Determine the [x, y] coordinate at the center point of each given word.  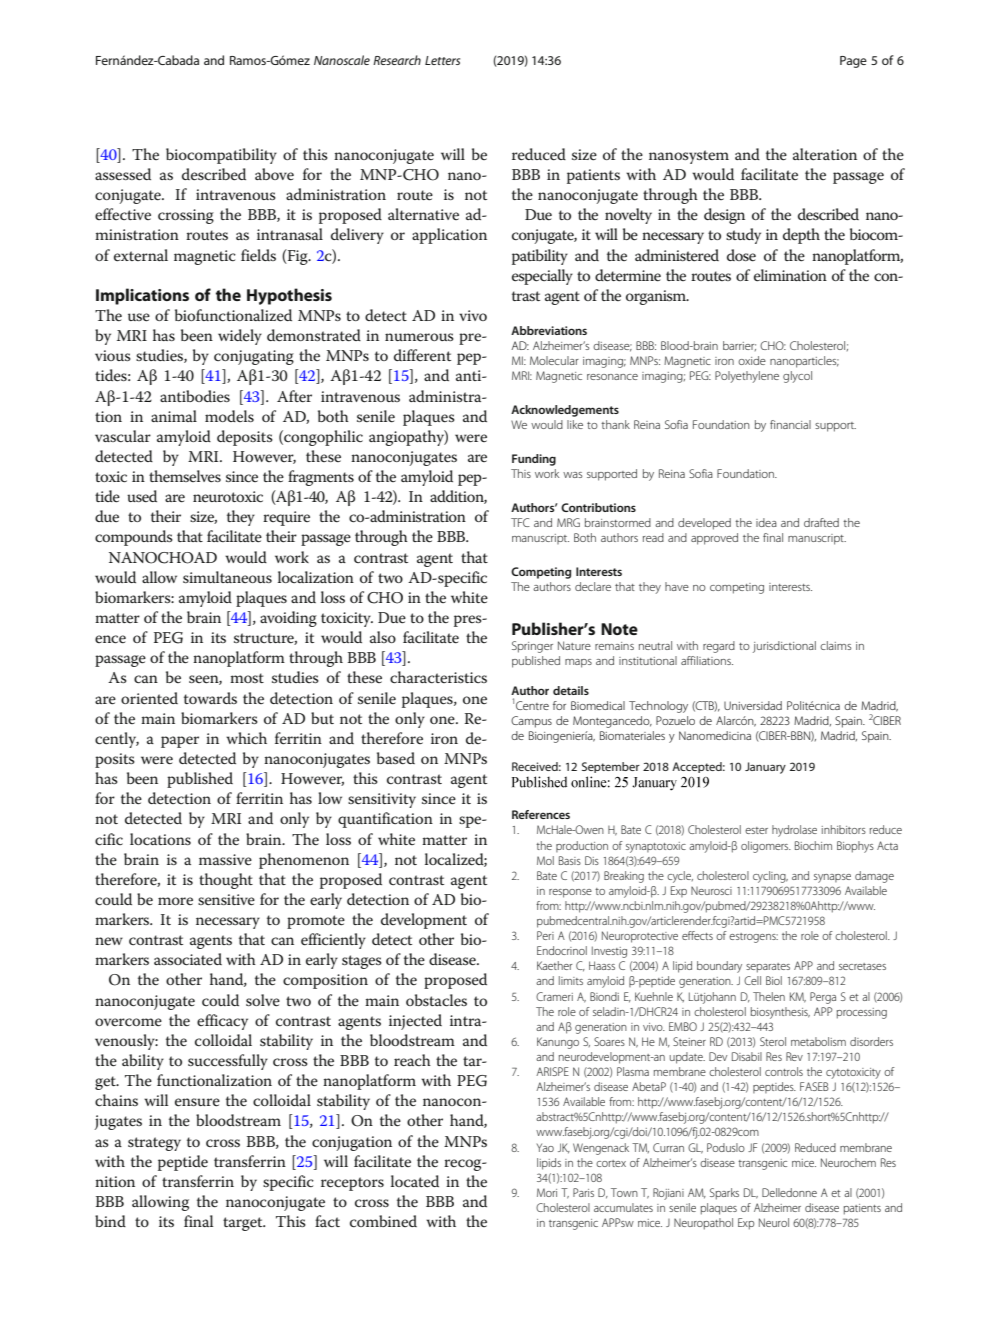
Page [853, 62]
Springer [532, 647]
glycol [797, 377]
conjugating [254, 357]
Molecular [554, 360]
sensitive [226, 900]
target [244, 1224]
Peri [545, 935]
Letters [442, 60]
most [247, 678]
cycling [770, 877]
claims [835, 645]
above [274, 174]
